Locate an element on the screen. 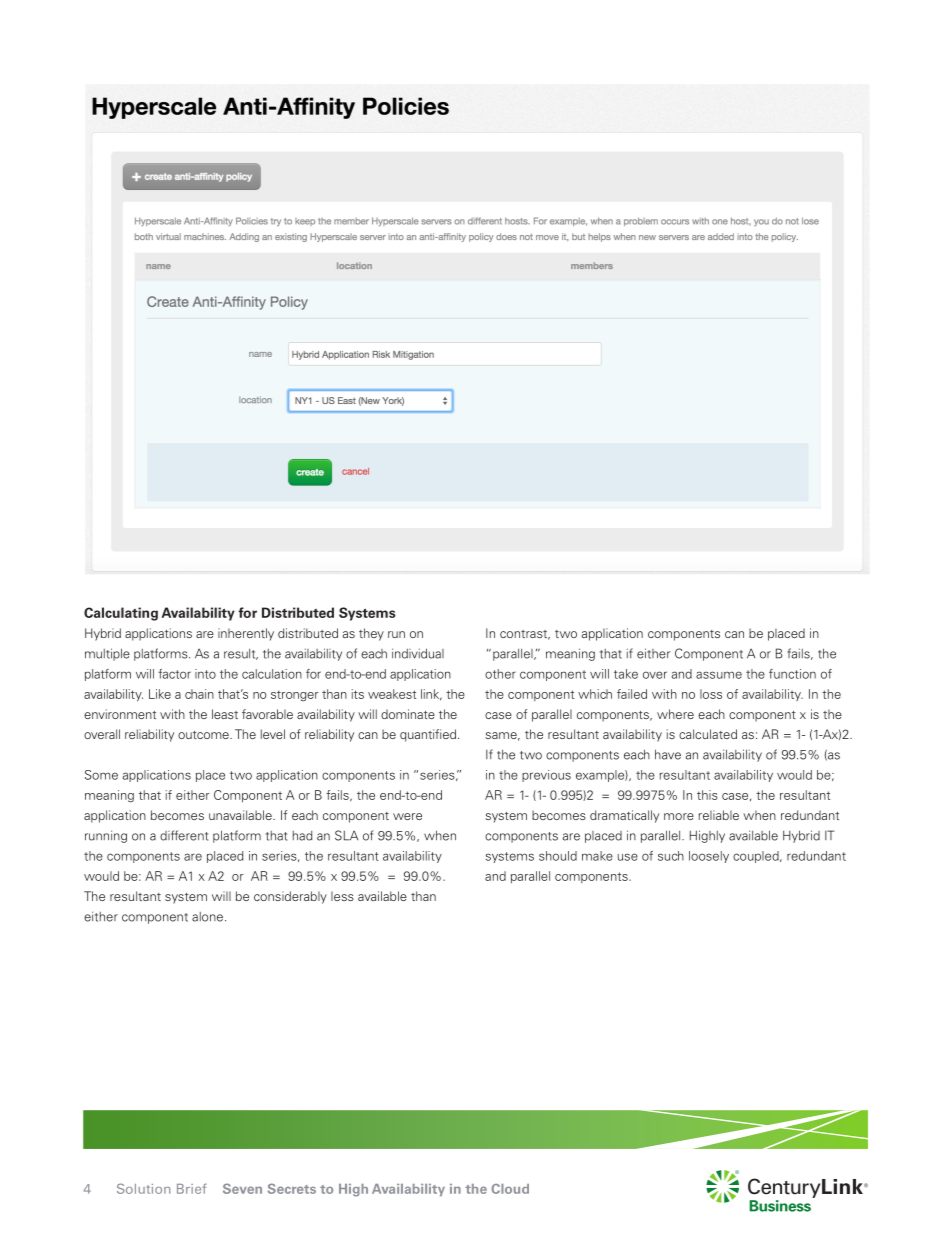 The height and width of the screenshot is (1233, 952). less is located at coordinates (342, 896).
